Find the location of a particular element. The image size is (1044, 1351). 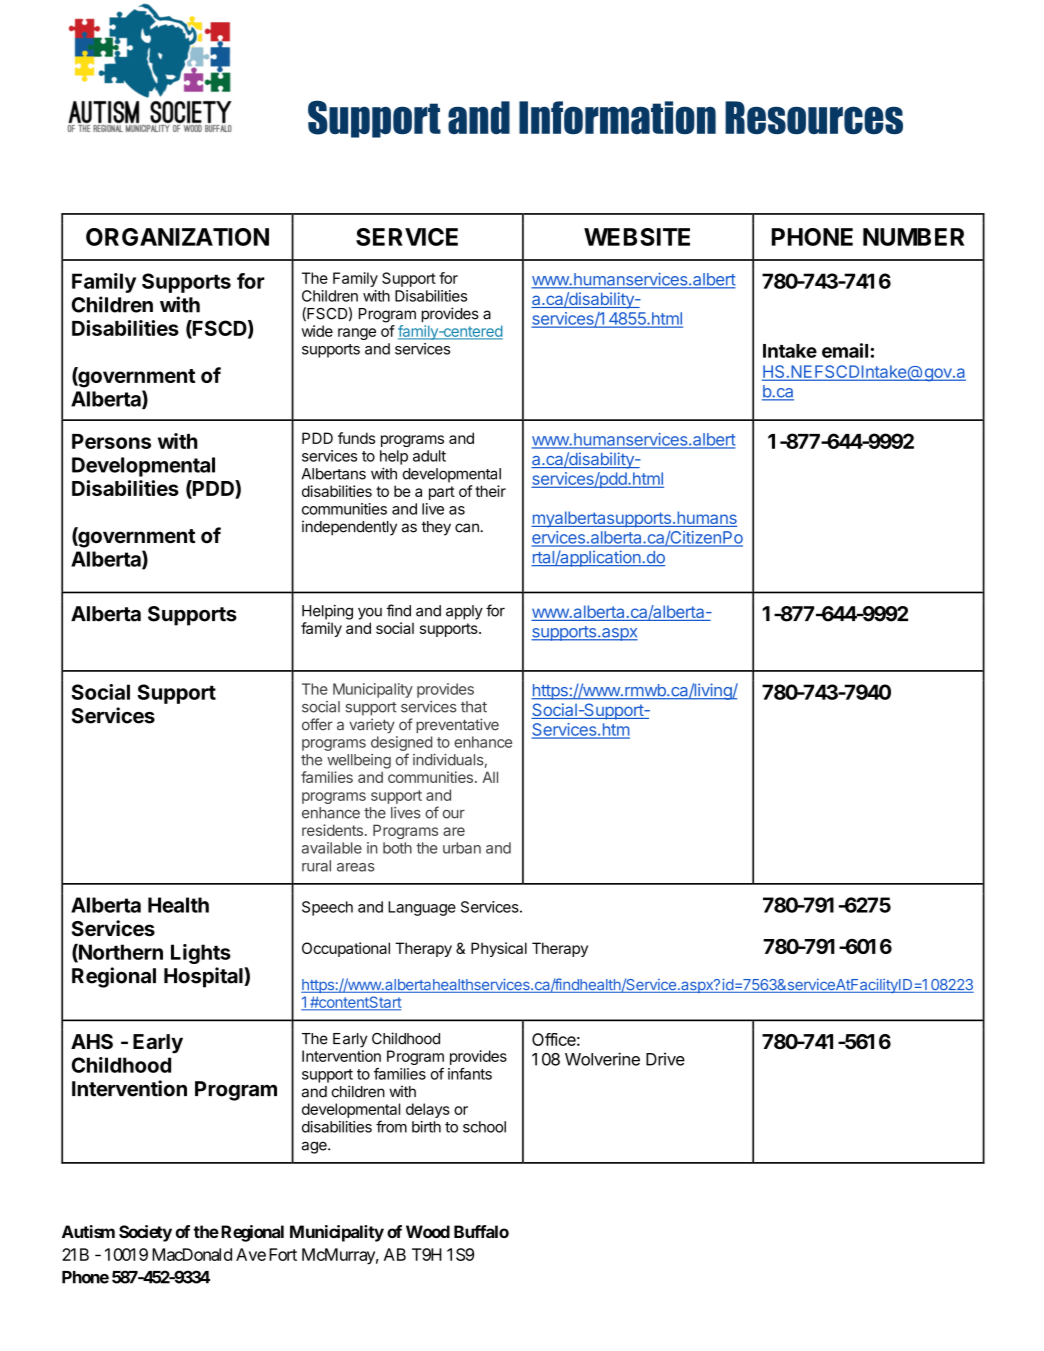

ORGANIZATION is located at coordinates (177, 237).
